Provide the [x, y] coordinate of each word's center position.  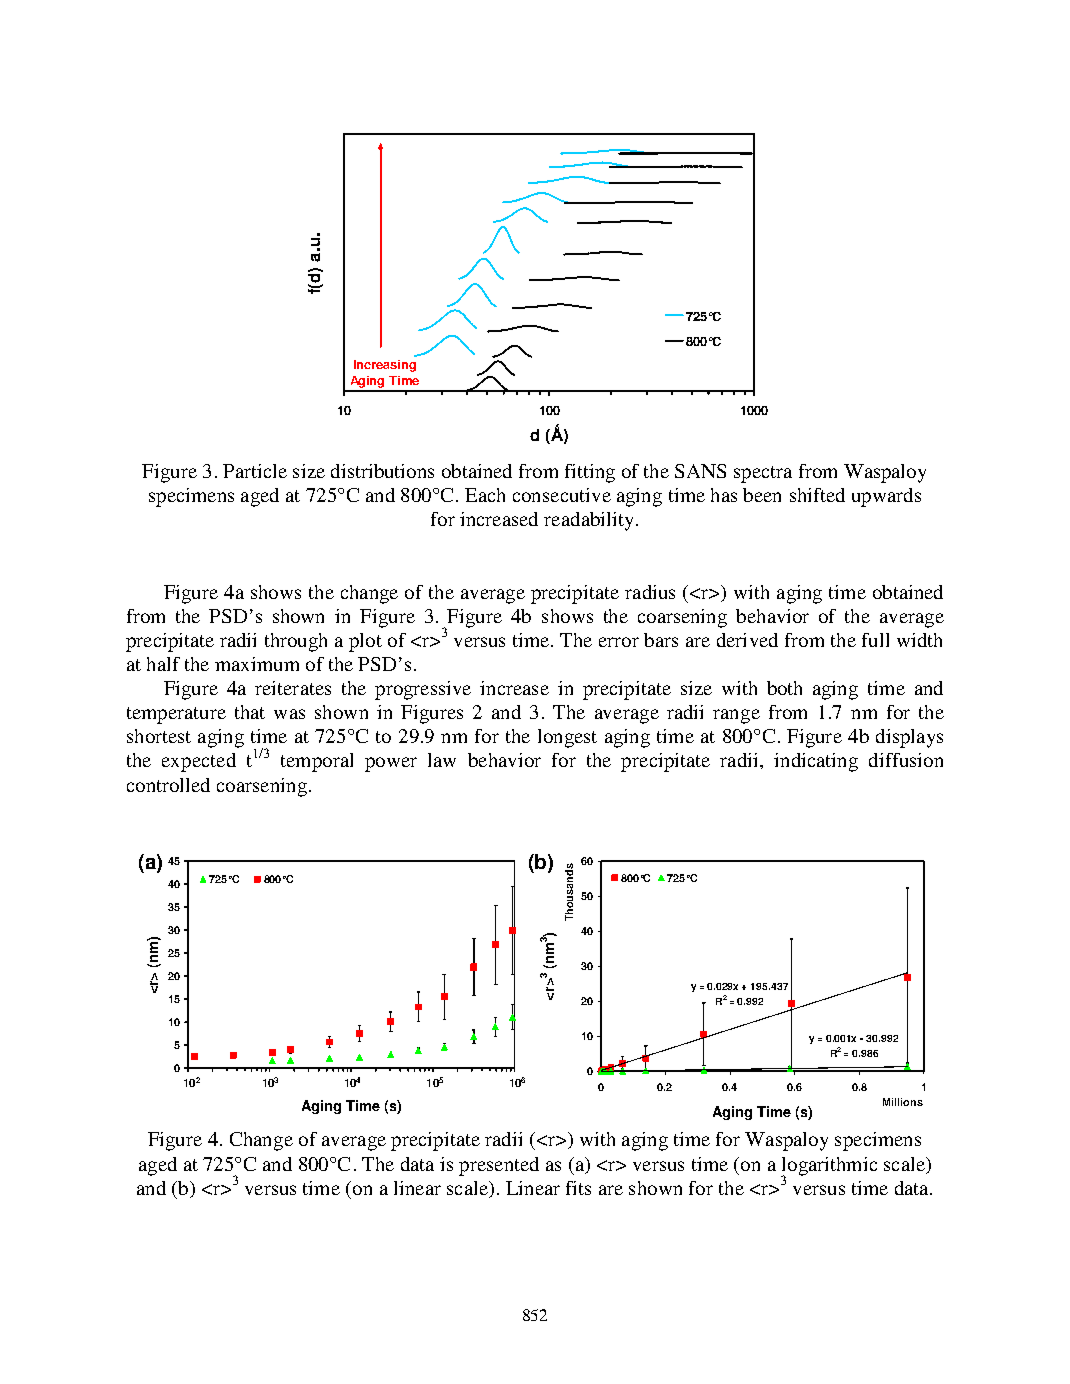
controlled [168, 785]
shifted [817, 495]
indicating [816, 762]
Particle [255, 471]
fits [578, 1188]
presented [499, 1166]
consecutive [562, 495]
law [442, 760]
